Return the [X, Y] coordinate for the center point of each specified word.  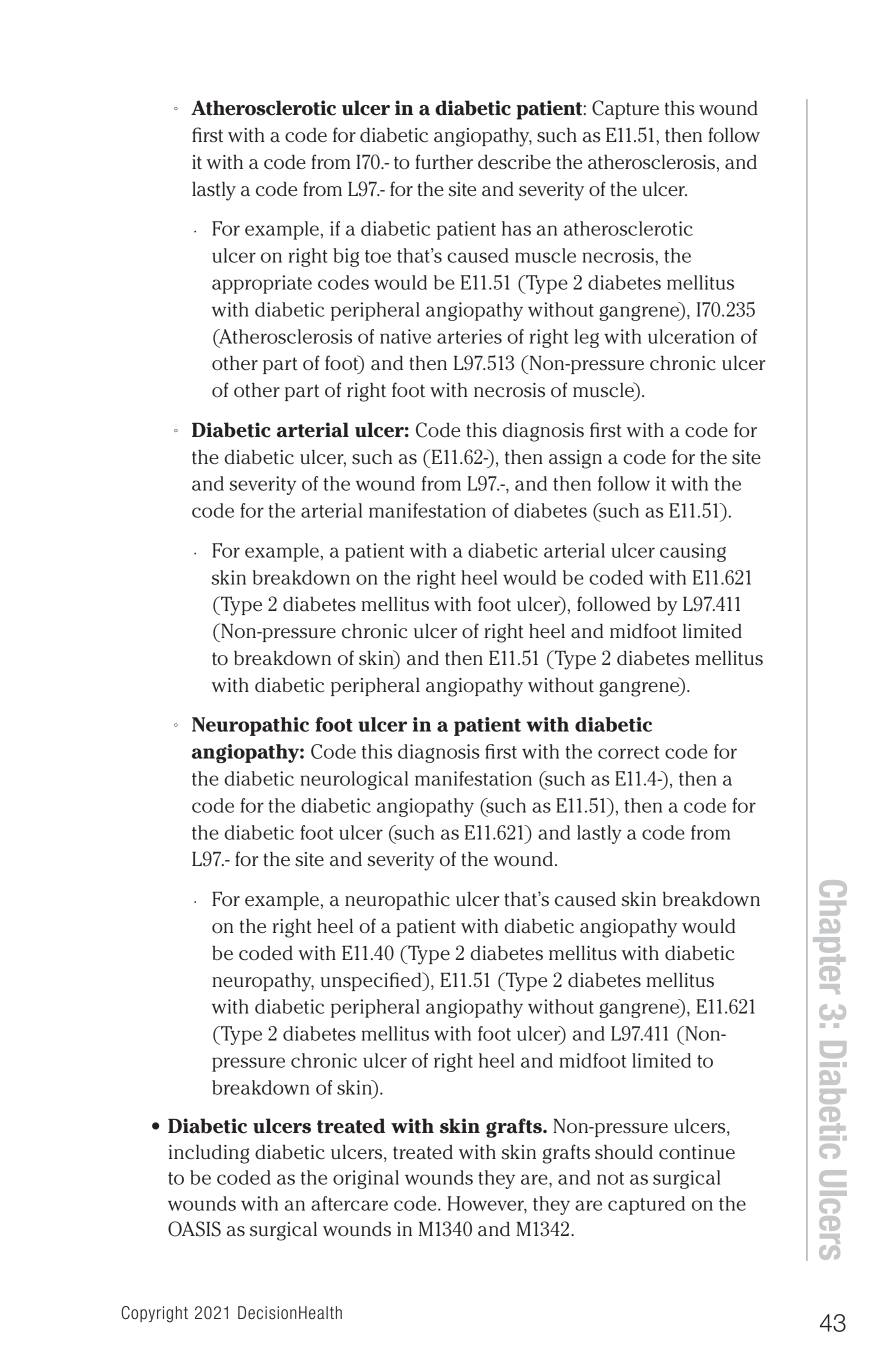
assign [575, 459]
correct [628, 752]
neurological [354, 780]
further [444, 162]
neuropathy [263, 982]
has [516, 228]
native [405, 336]
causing [693, 552]
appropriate [262, 284]
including [209, 1154]
